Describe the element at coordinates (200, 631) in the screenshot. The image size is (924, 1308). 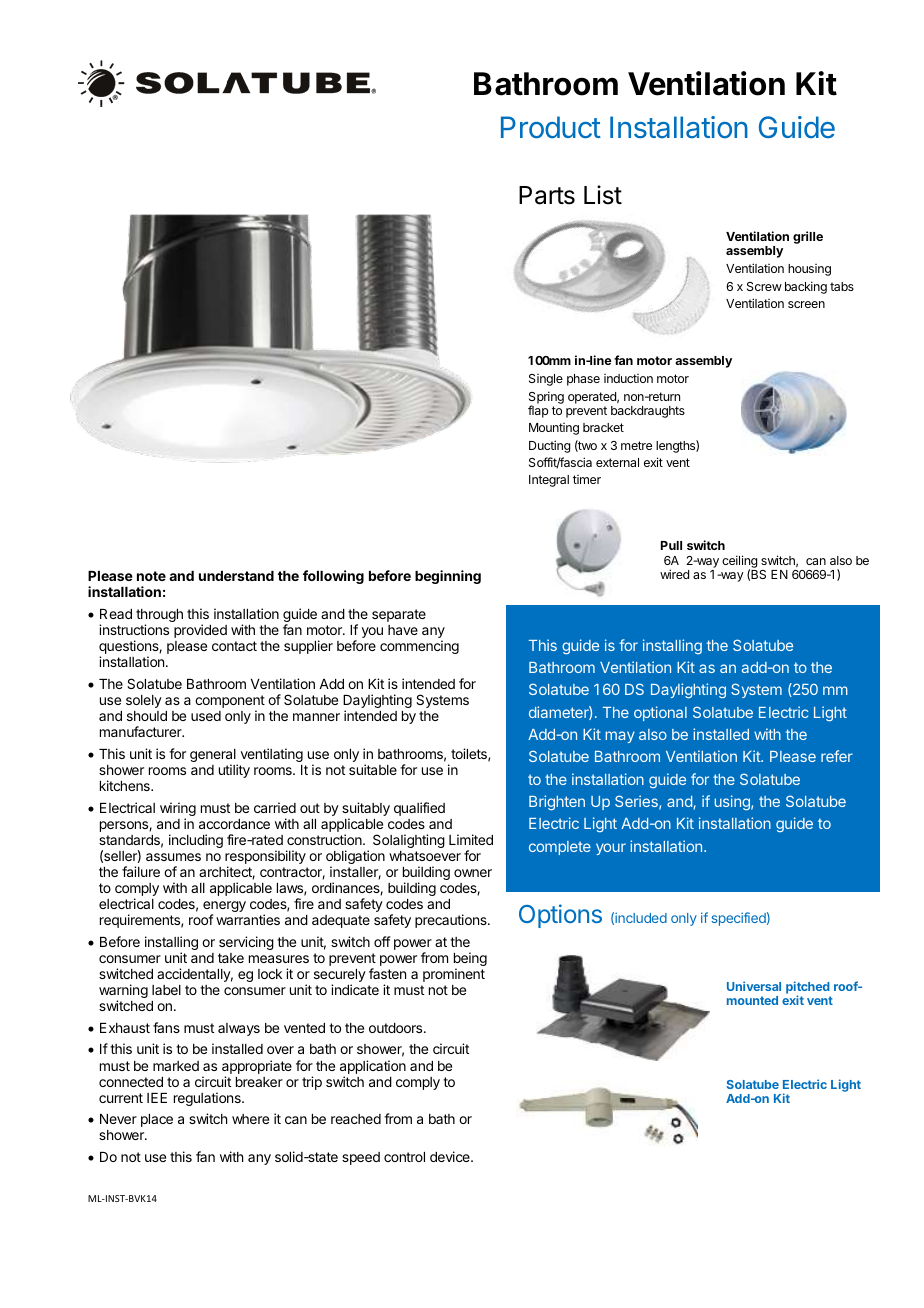
I see `provided` at that location.
